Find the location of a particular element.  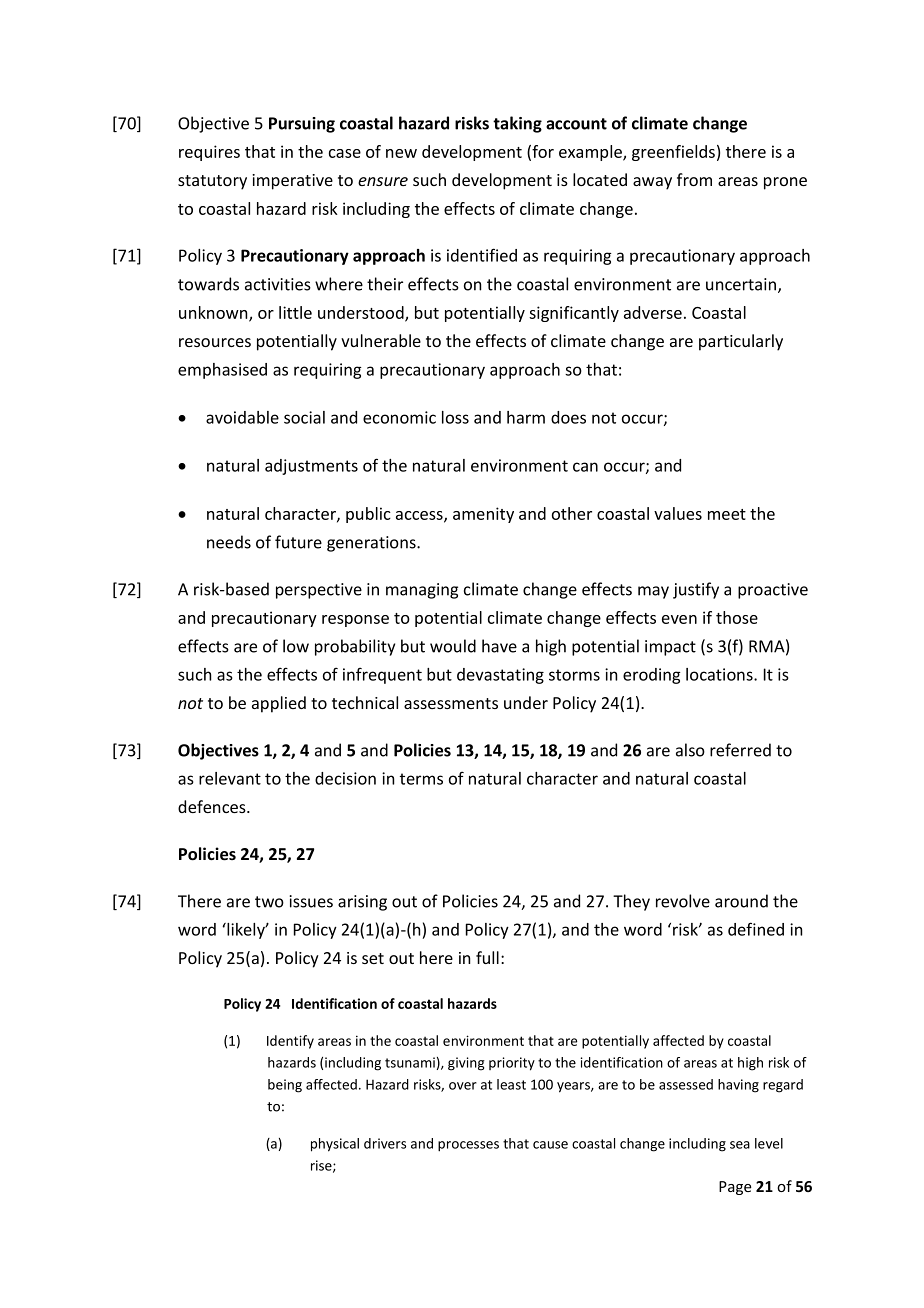

processes is located at coordinates (468, 1146).
